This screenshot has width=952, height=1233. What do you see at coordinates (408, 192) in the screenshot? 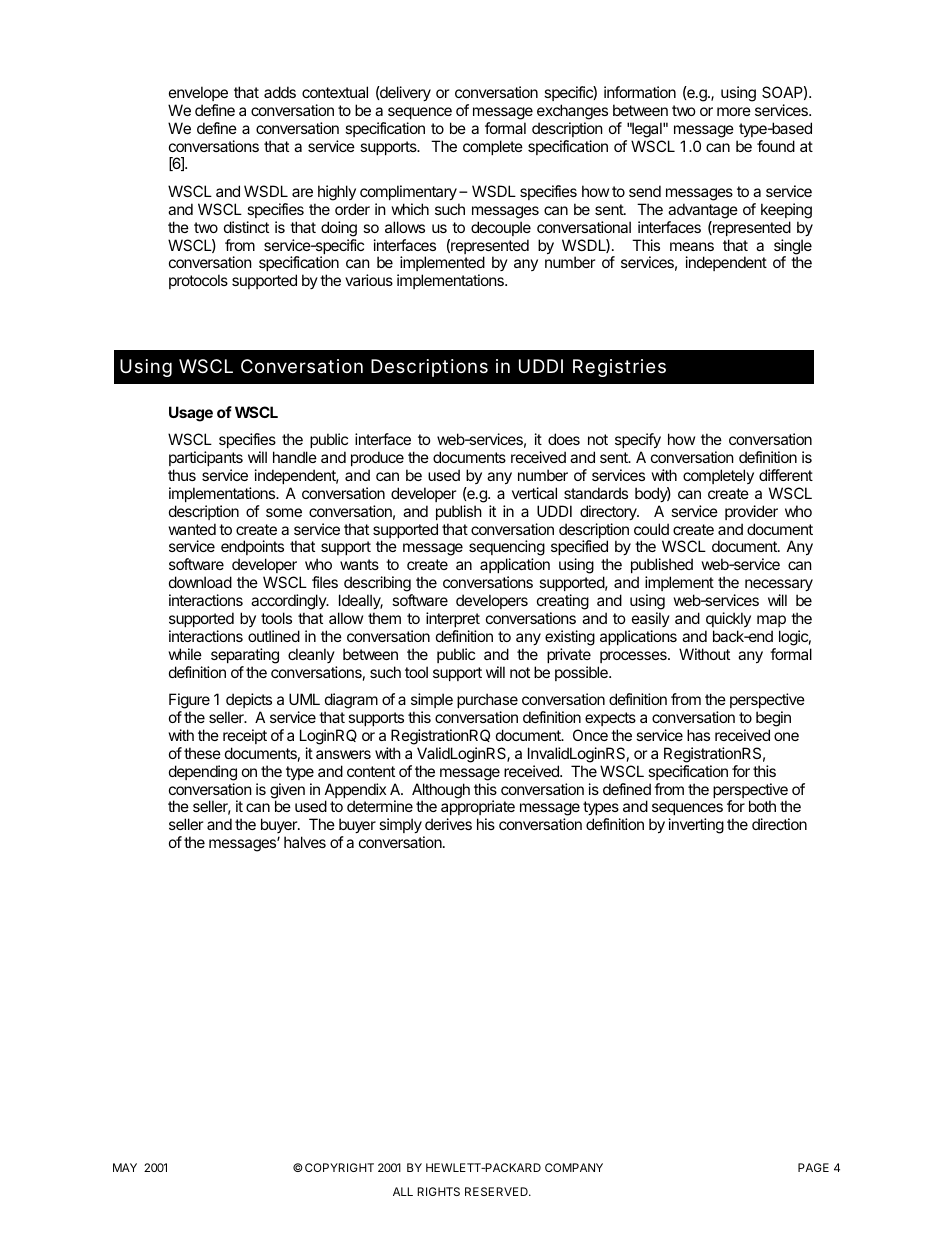
I see `complimentary` at bounding box center [408, 192].
